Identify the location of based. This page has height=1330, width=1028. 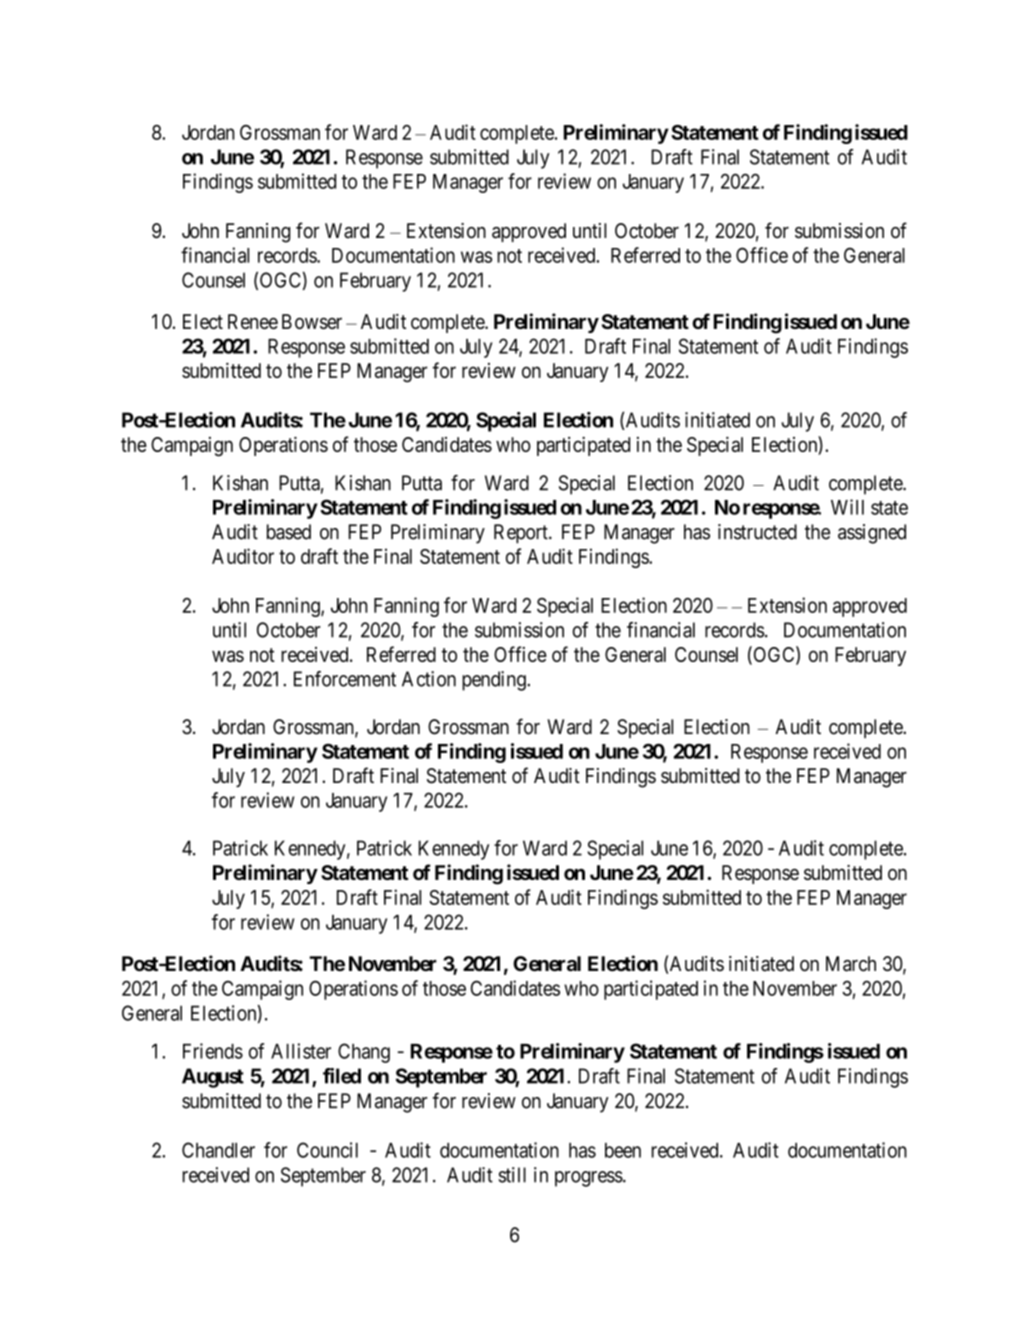
(289, 532).
